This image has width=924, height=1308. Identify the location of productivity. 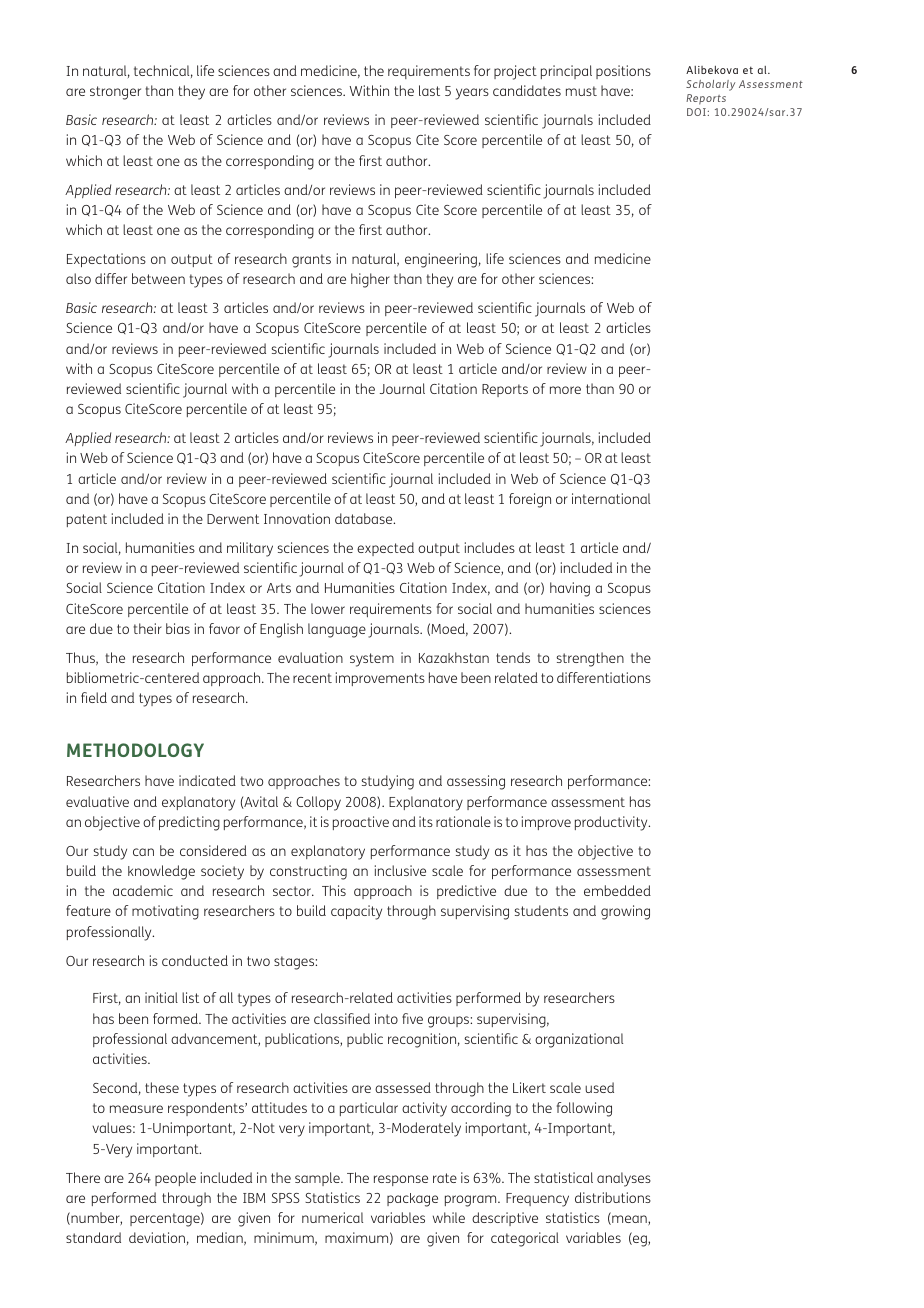
(612, 823).
